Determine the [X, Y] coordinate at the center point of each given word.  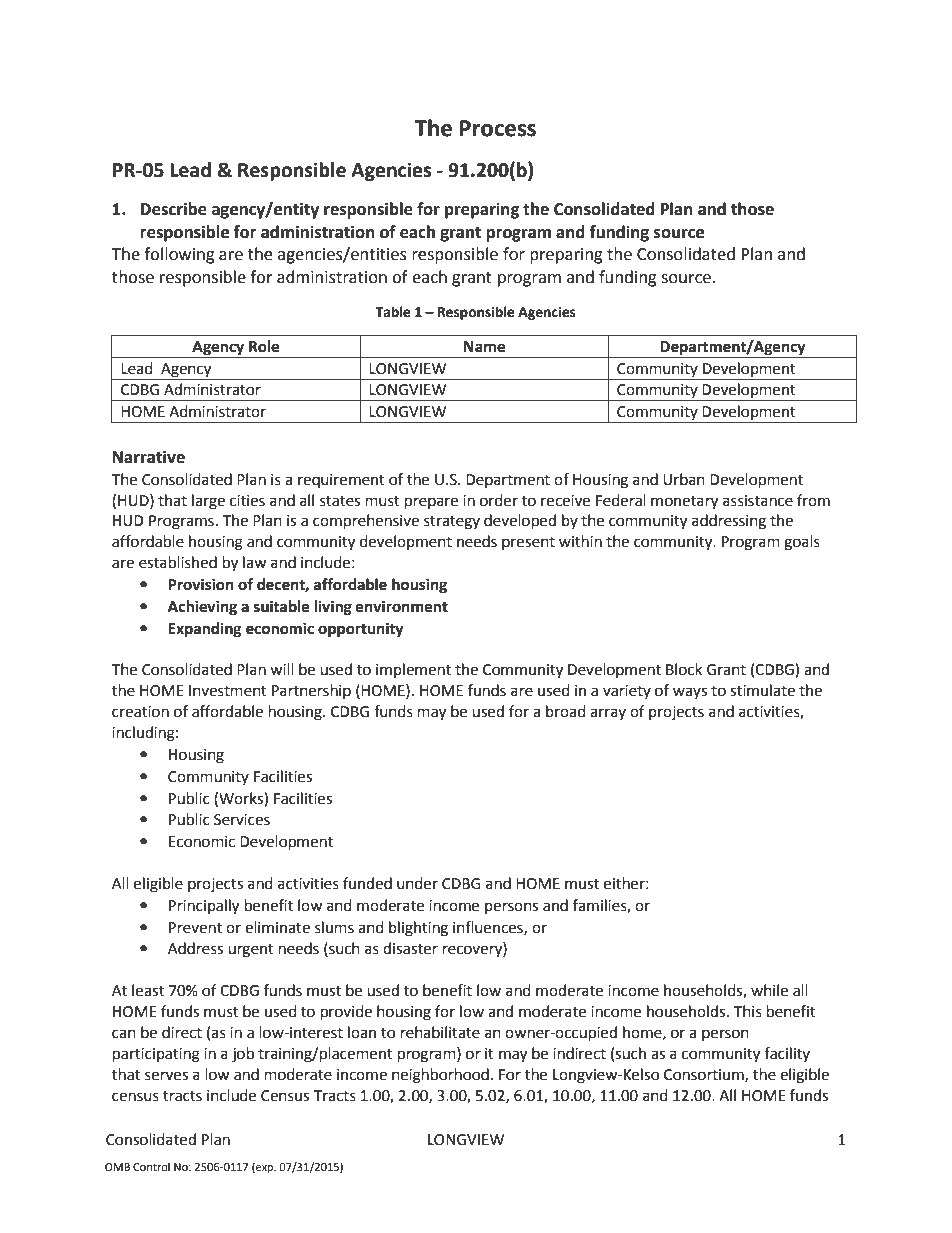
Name [484, 347]
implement [413, 670]
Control [151, 1167]
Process [498, 128]
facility [787, 1054]
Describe [174, 209]
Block [684, 669]
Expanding [205, 630]
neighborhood [440, 1076]
